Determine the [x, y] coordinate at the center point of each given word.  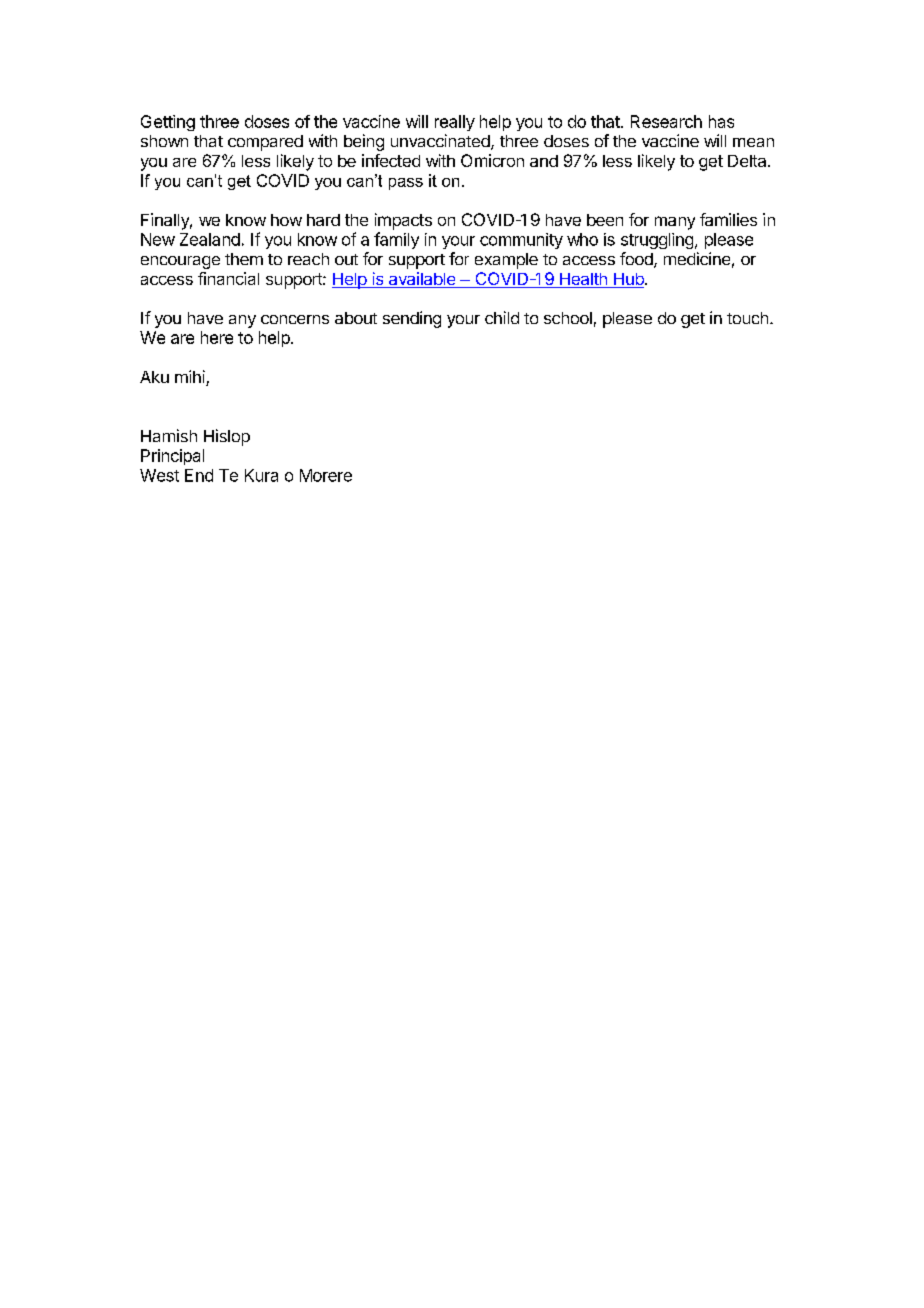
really [455, 123]
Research [666, 121]
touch [747, 318]
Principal [172, 457]
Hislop [227, 437]
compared [265, 143]
